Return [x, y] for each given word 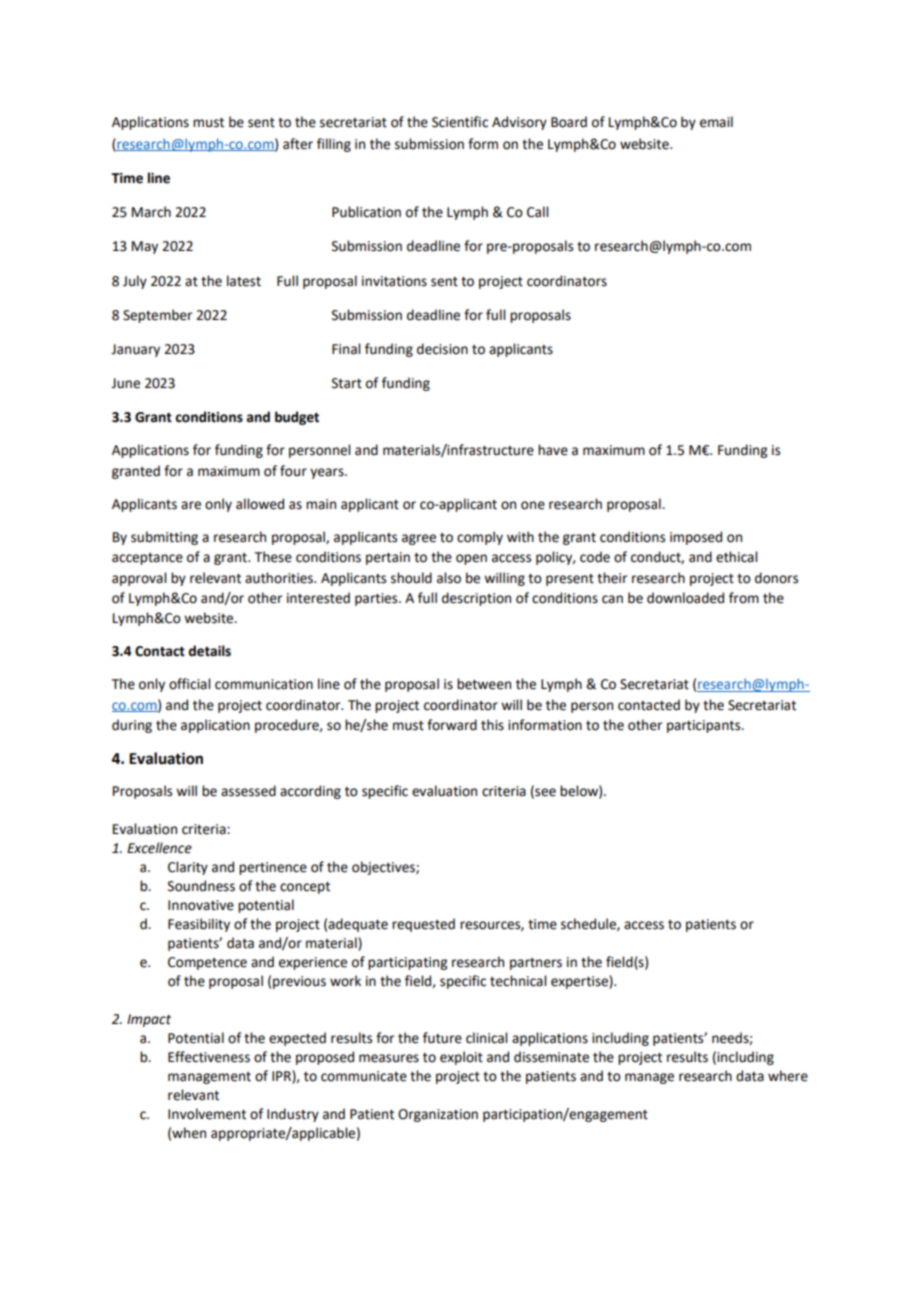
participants [705, 726]
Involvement [207, 1114]
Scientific [460, 122]
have [553, 450]
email [716, 122]
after [298, 144]
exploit [461, 1058]
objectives [384, 868]
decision [442, 349]
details [209, 651]
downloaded [685, 598]
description [476, 599]
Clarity [188, 868]
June [125, 383]
